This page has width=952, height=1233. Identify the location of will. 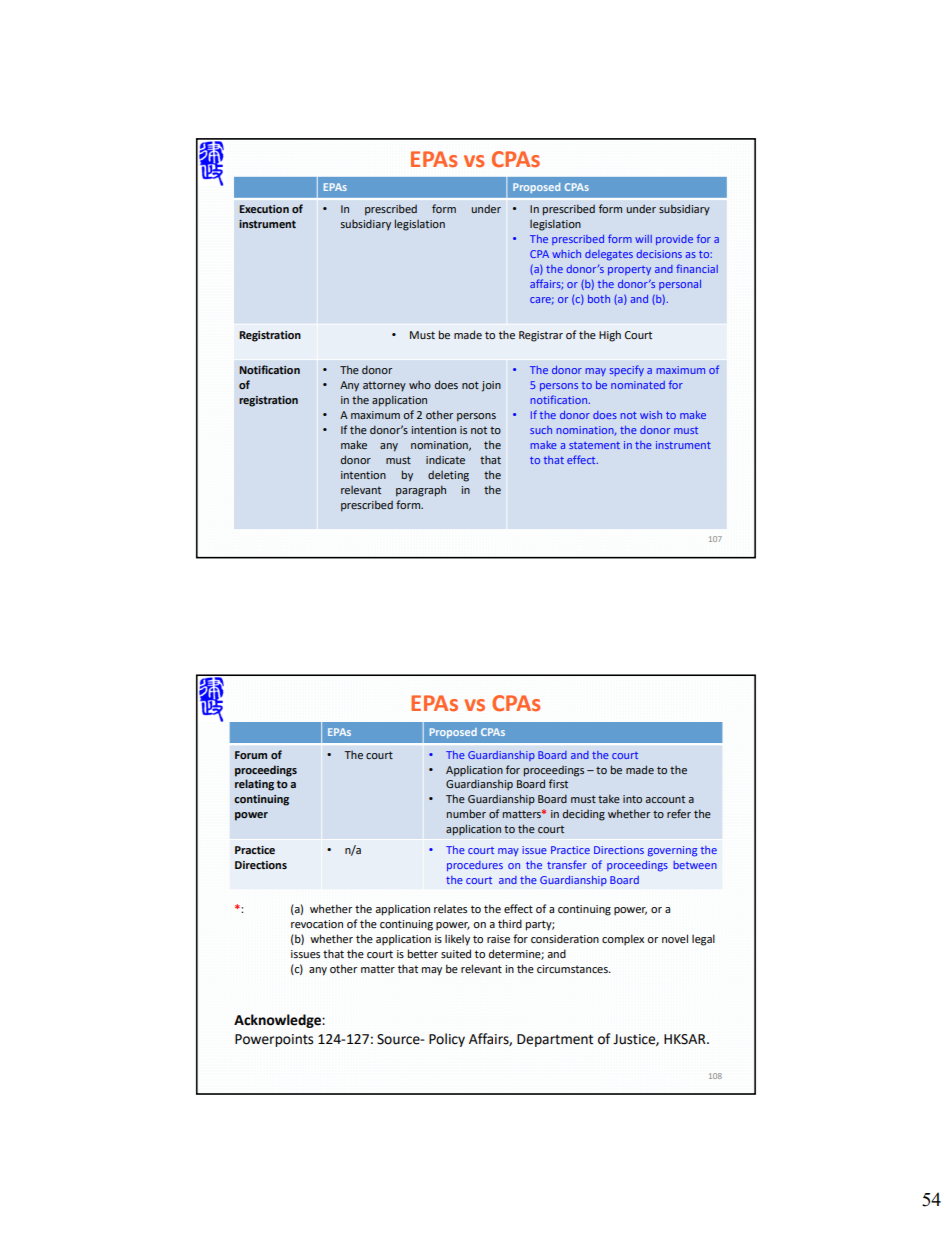
(643, 239).
